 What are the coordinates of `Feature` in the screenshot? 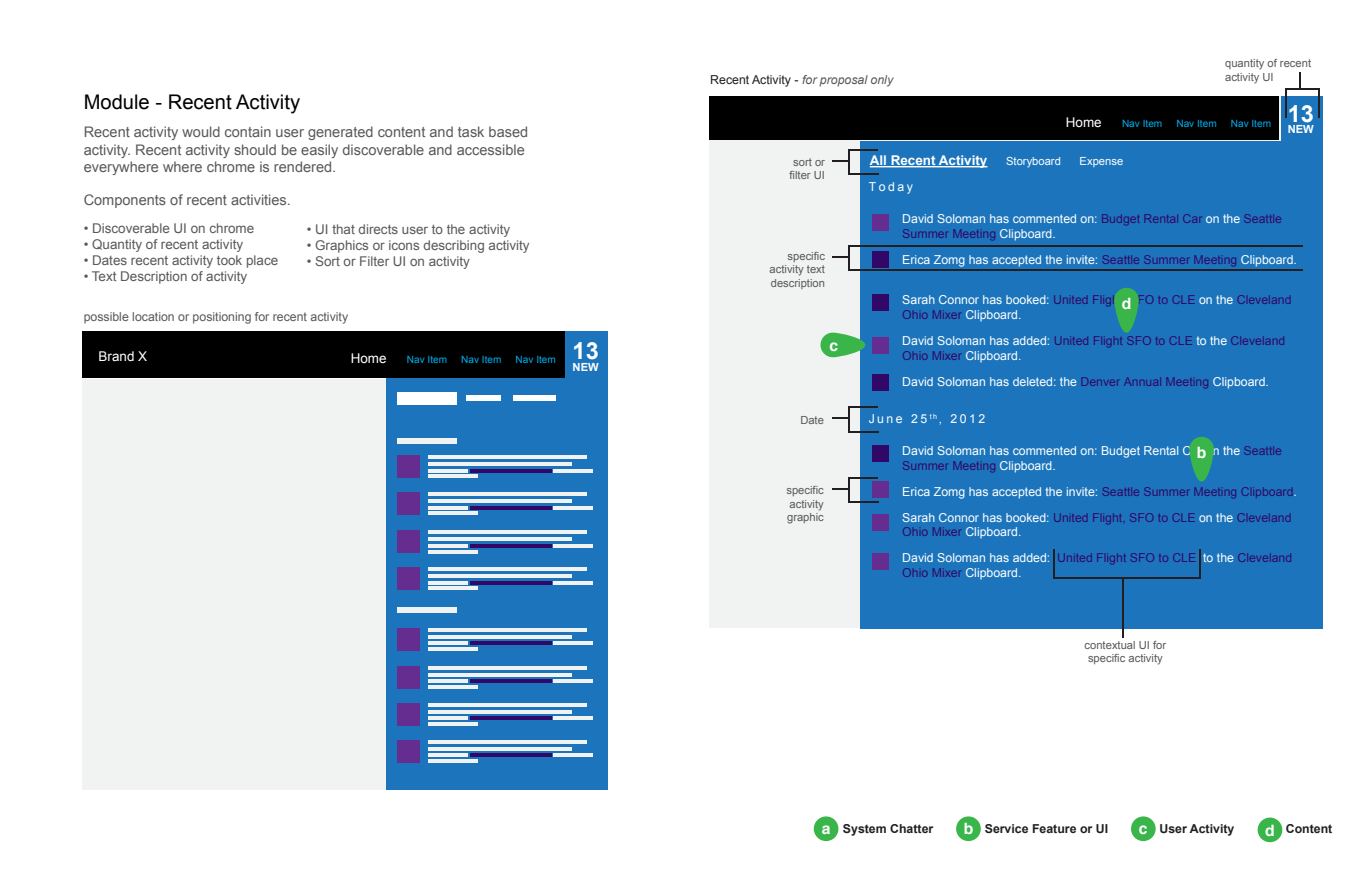 It's located at (1054, 828).
